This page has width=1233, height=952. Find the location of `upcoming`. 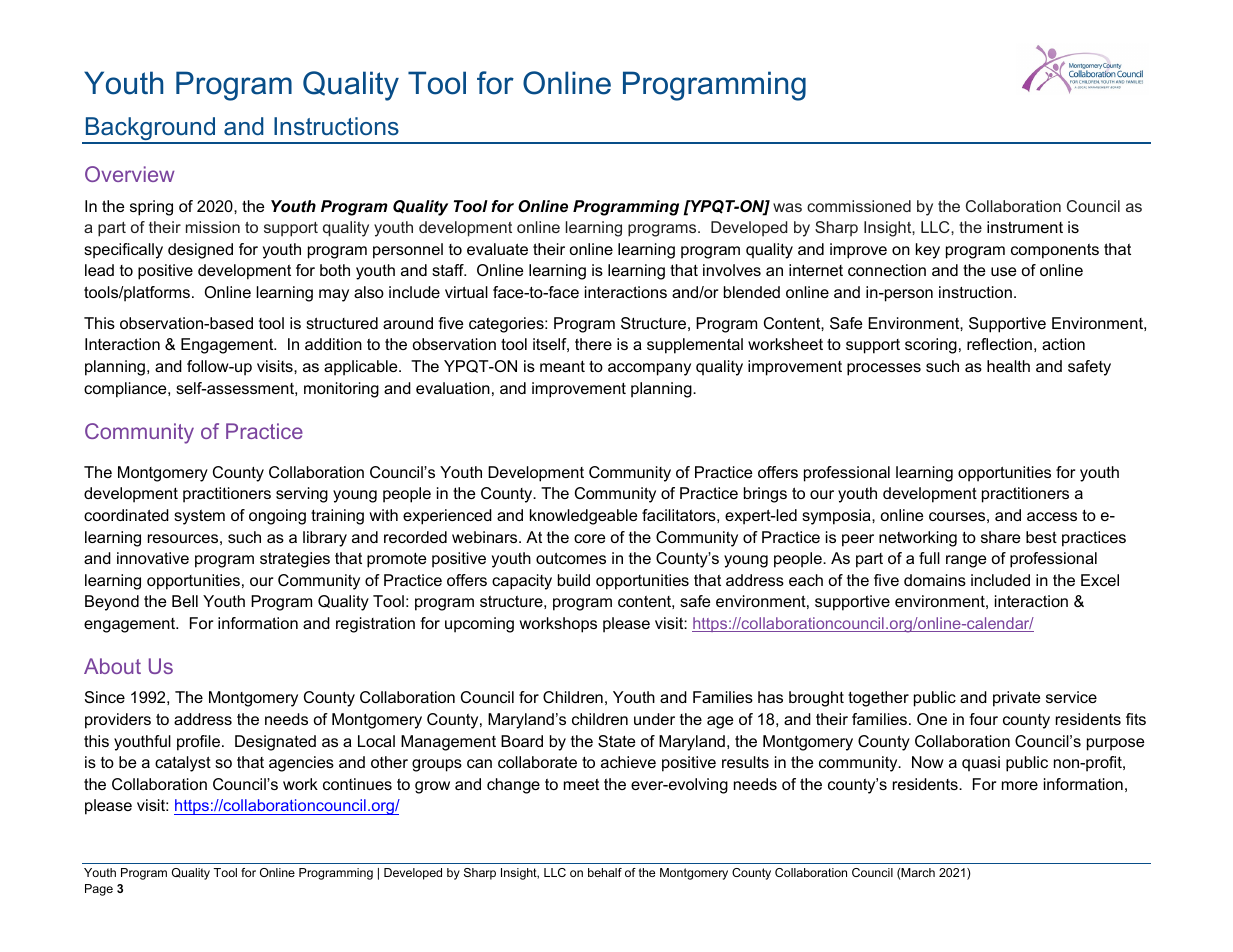

upcoming is located at coordinates (479, 625).
